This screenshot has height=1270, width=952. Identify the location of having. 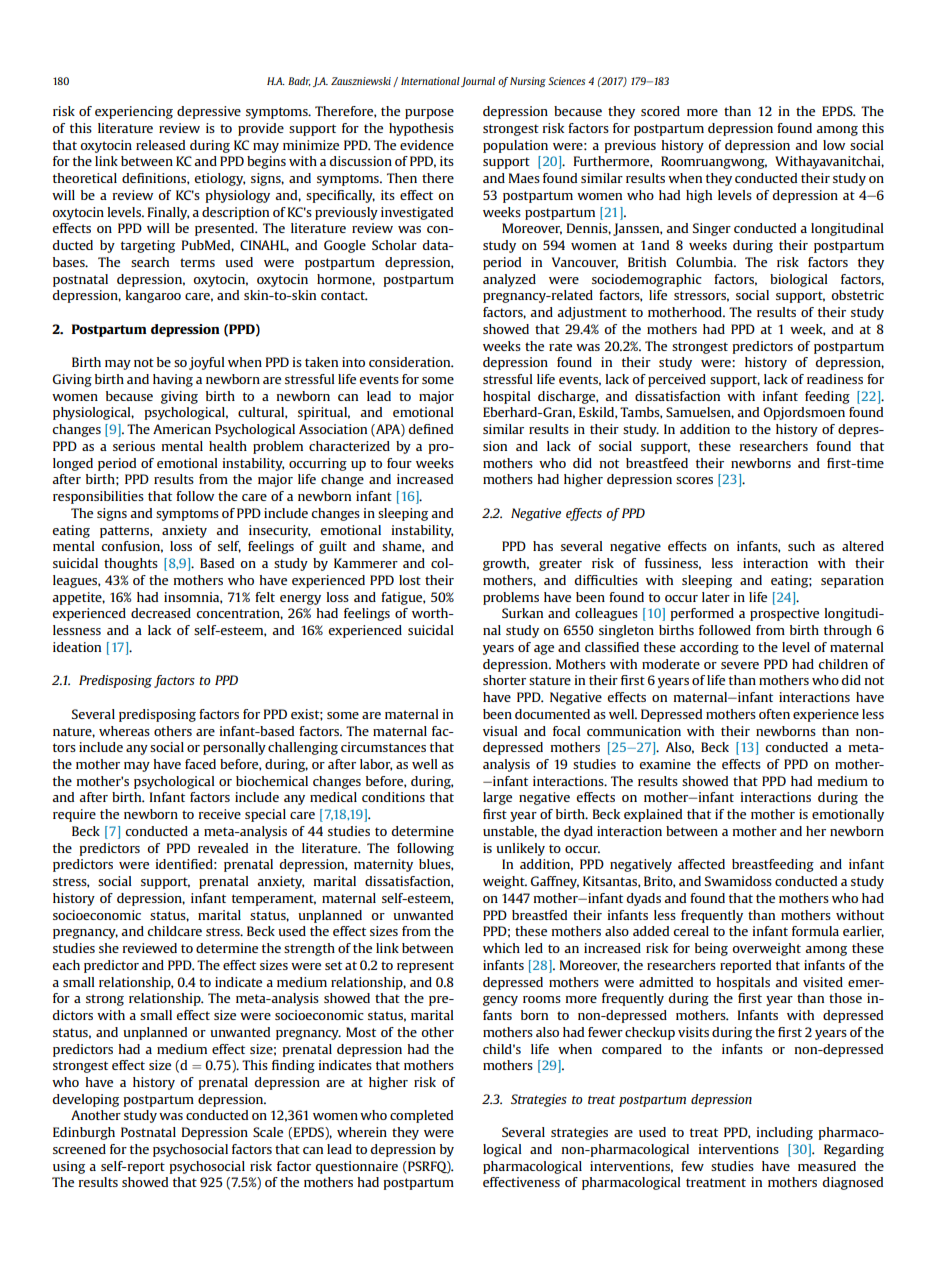
(173, 380).
